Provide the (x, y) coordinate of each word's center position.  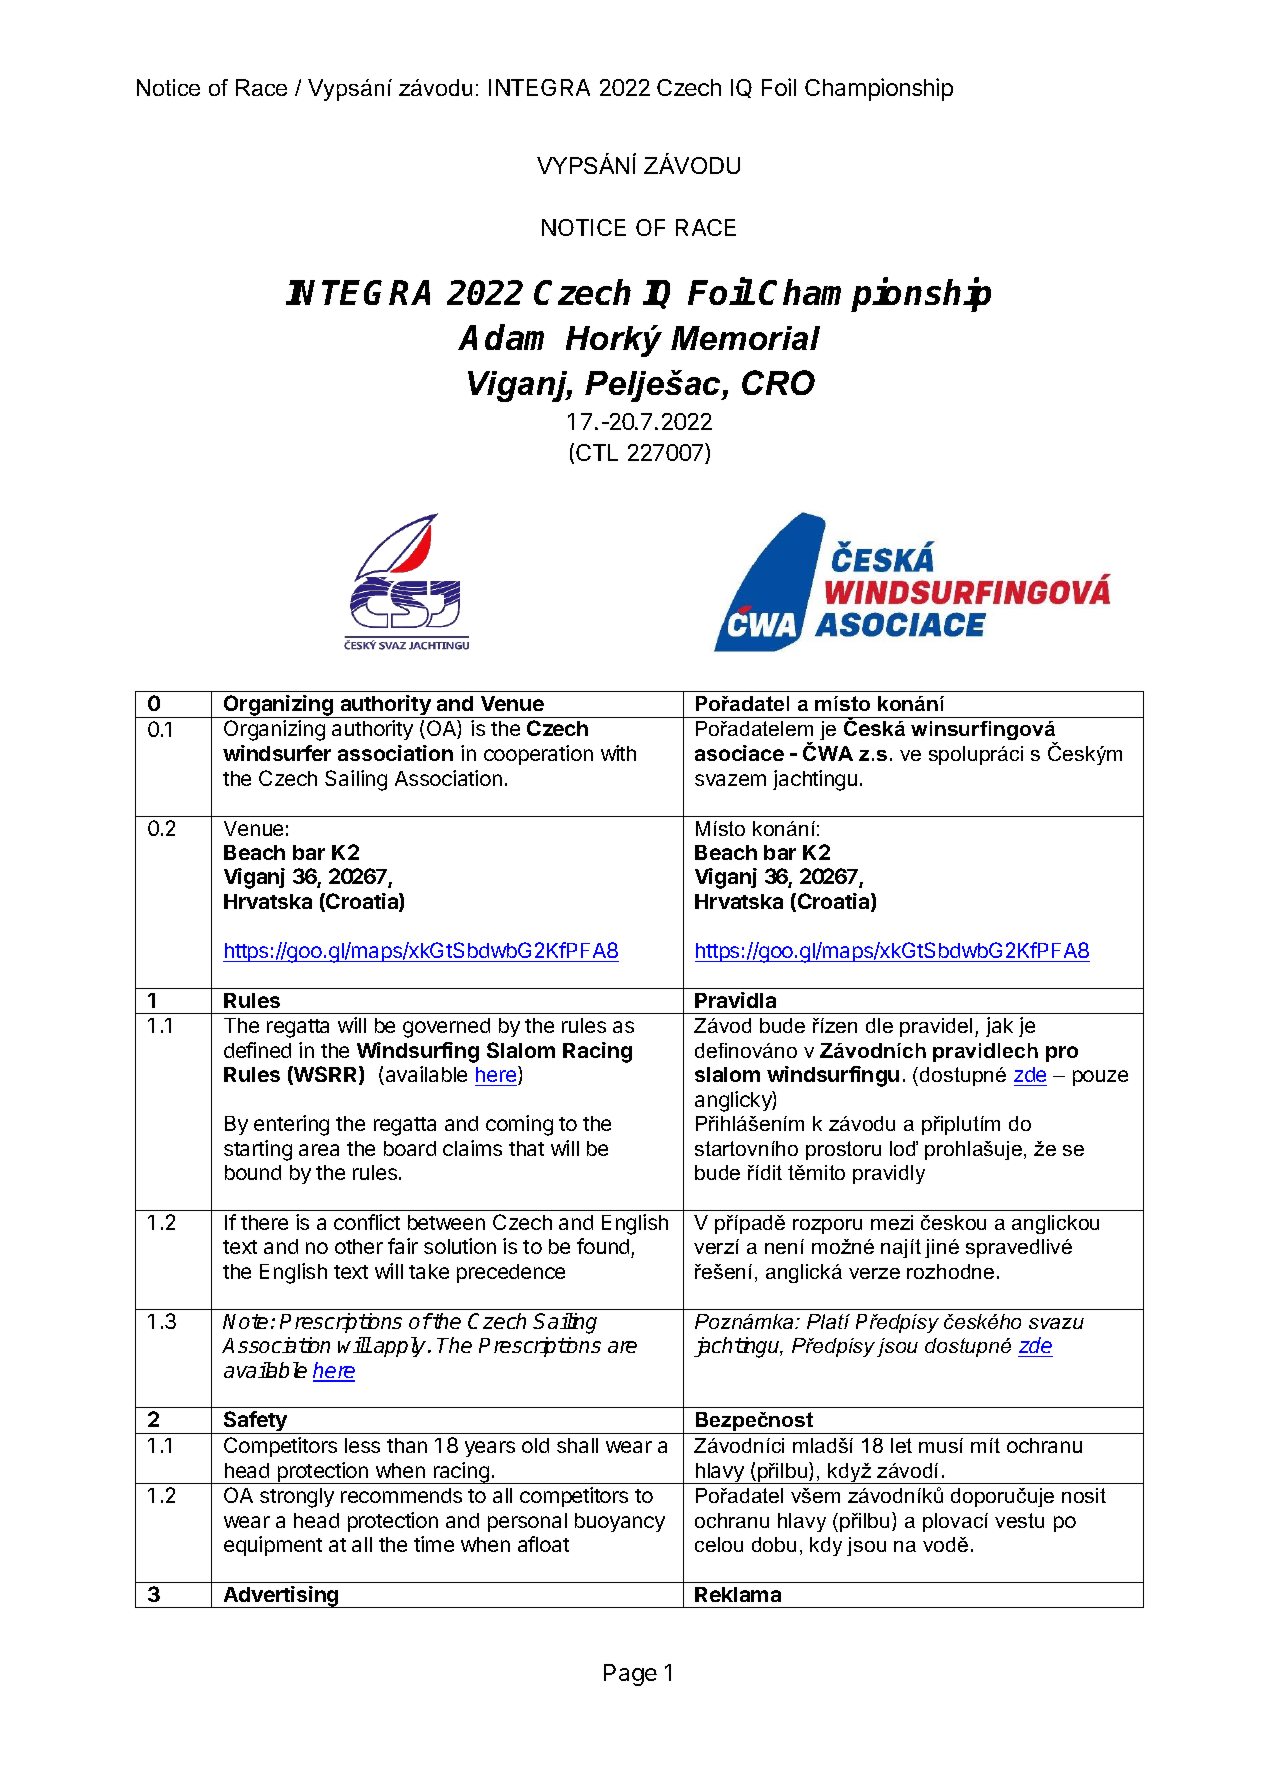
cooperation (538, 755)
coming (519, 1125)
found (604, 1248)
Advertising (281, 1597)
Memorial (745, 338)
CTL (597, 452)
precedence (511, 1273)
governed (446, 1028)
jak (999, 1027)
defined (257, 1050)
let (901, 1445)
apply (400, 1347)
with (618, 753)
